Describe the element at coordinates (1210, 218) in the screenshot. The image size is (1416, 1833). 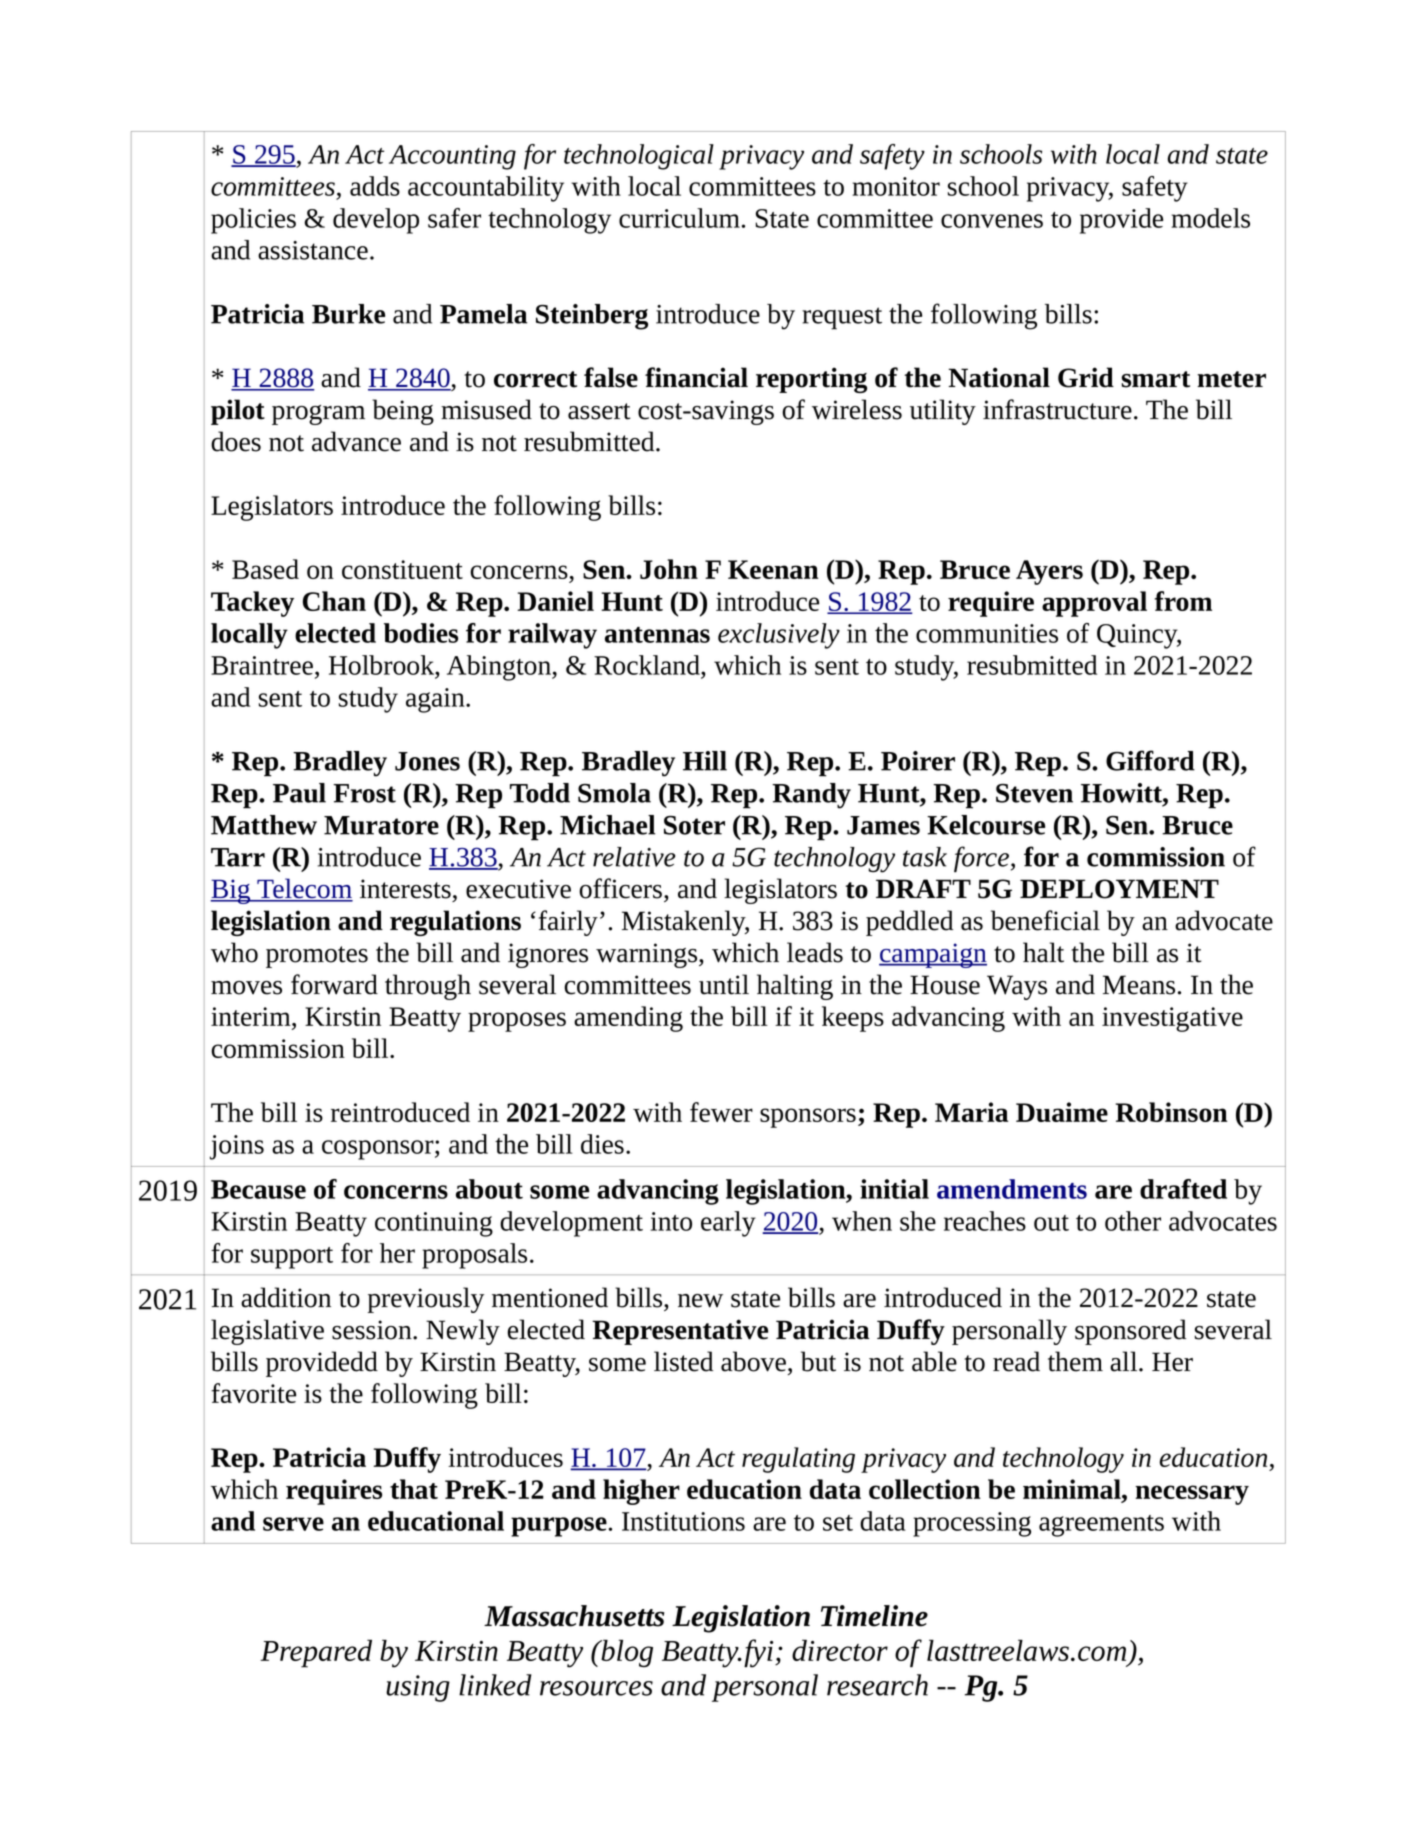
I see `models` at that location.
